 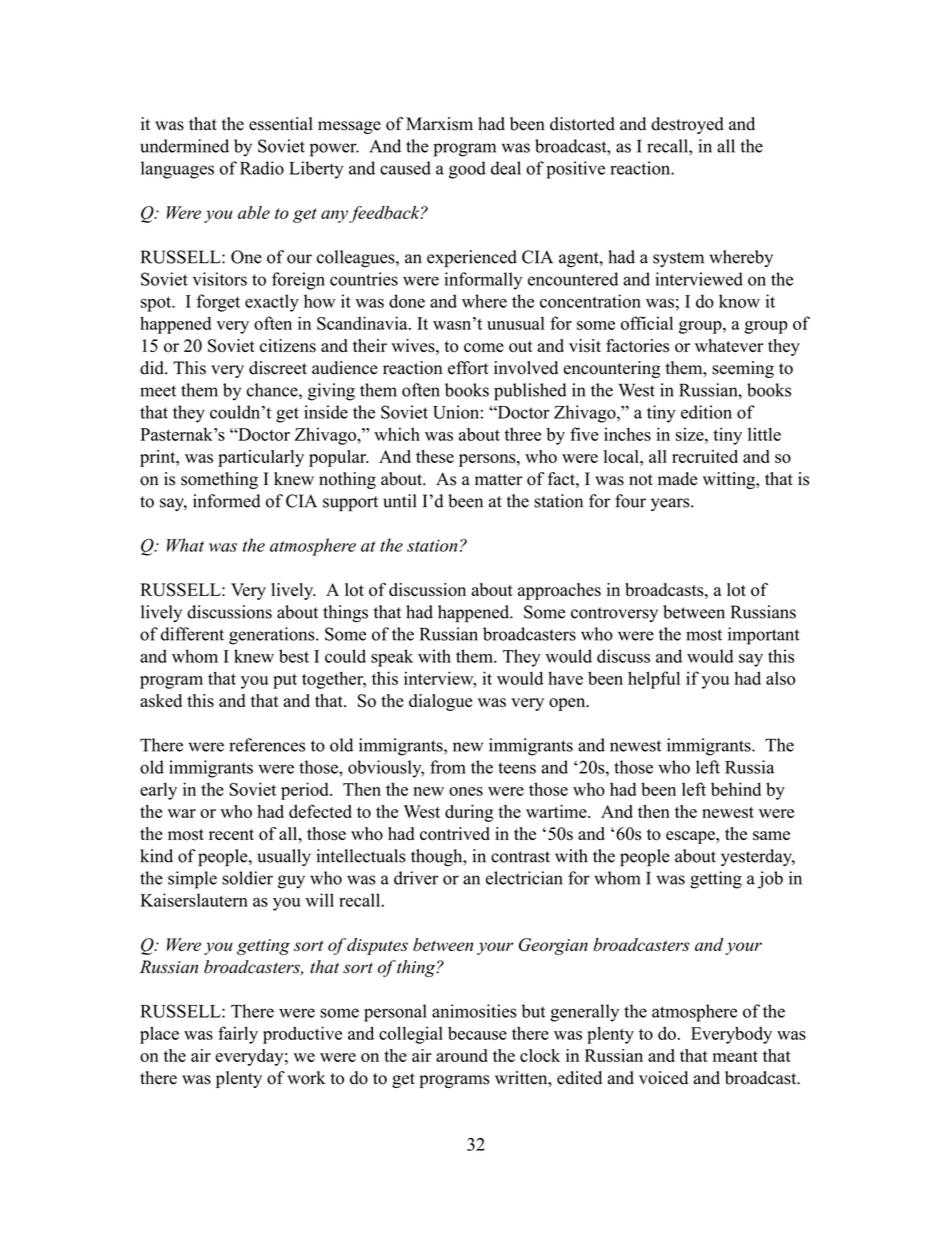 I want to click on these, so click(x=435, y=456).
